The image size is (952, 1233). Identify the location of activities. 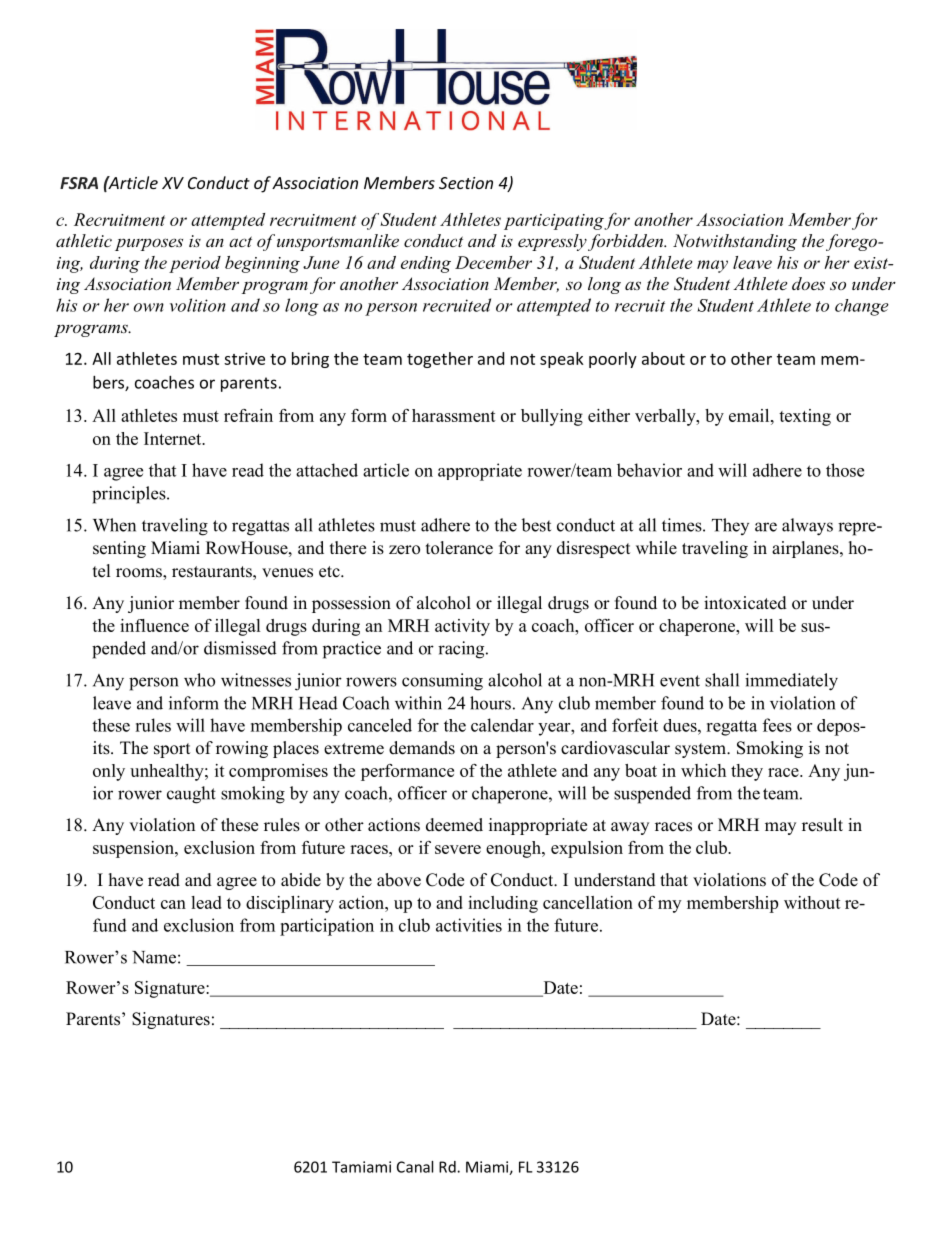
(469, 925).
